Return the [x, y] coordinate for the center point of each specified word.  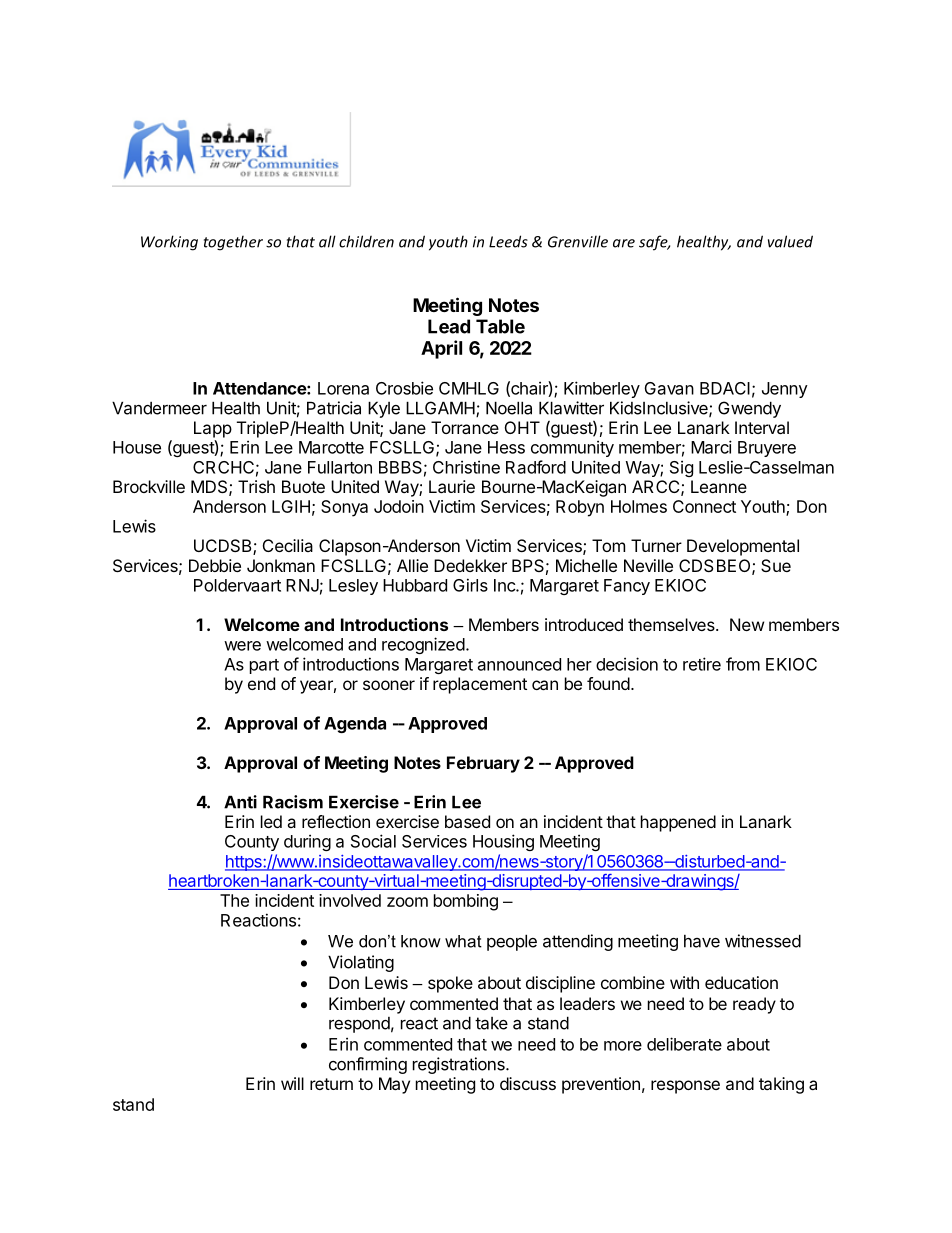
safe [654, 243]
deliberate [684, 1044]
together [233, 243]
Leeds [508, 241]
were [242, 646]
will [292, 1083]
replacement [480, 685]
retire [702, 664]
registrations [460, 1065]
